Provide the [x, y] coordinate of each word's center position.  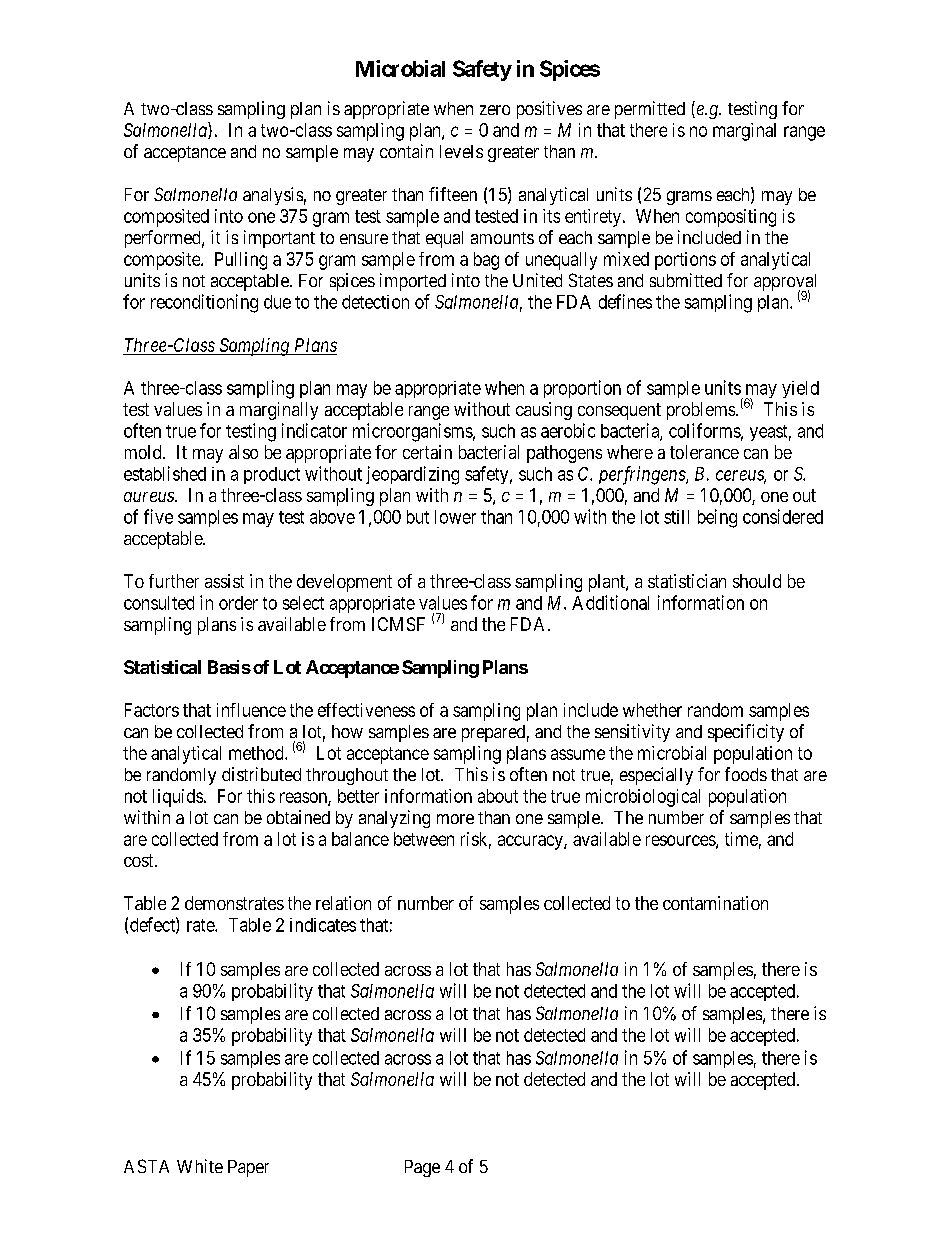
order [238, 603]
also [243, 452]
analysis [273, 196]
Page [422, 1168]
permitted [650, 110]
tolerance [704, 452]
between [424, 839]
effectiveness [366, 710]
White [200, 1166]
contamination [715, 903]
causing [544, 411]
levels [461, 151]
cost [140, 860]
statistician [687, 581]
